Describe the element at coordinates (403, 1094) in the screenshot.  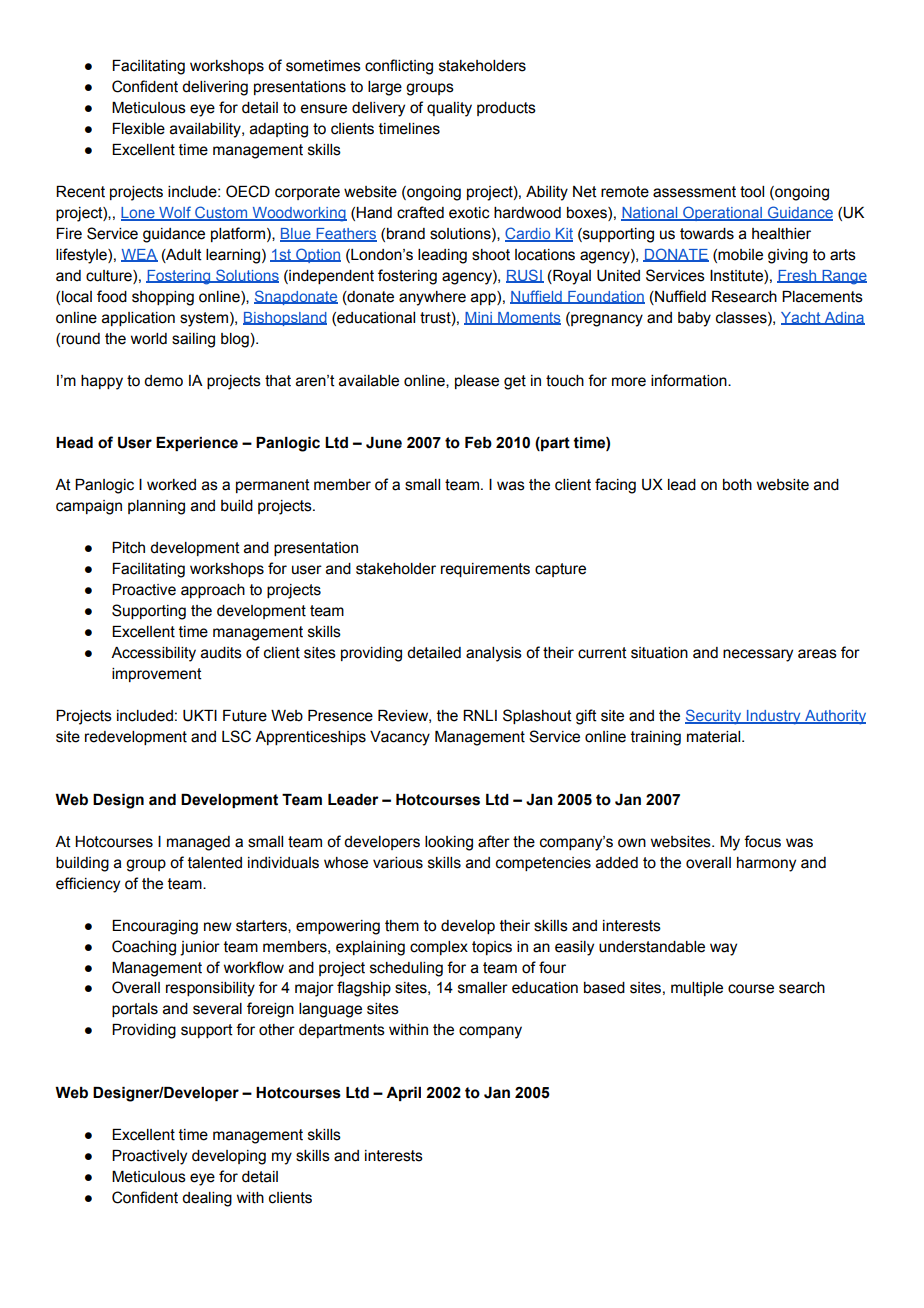
I see `April` at that location.
